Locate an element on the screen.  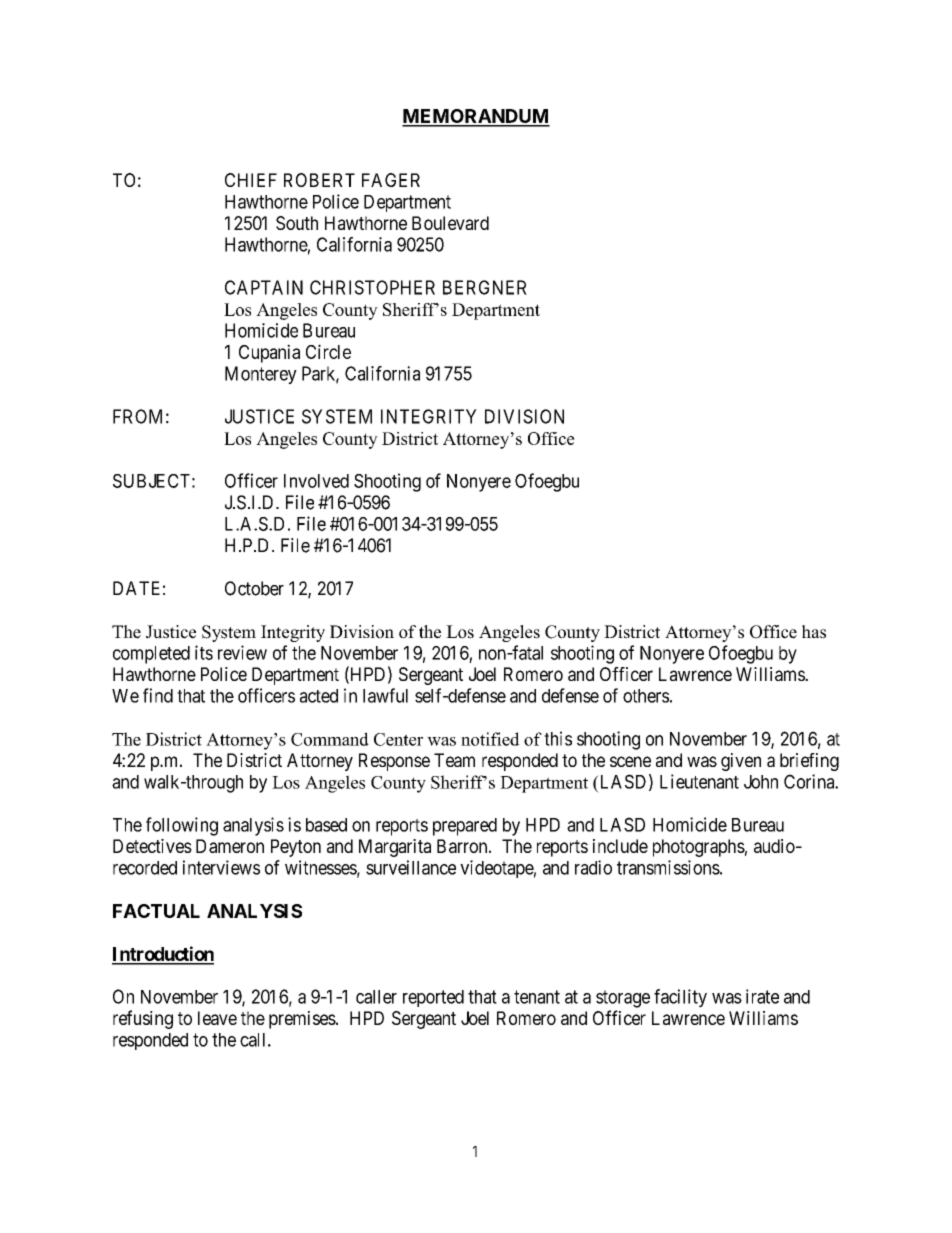
Boulevard is located at coordinates (450, 223).
